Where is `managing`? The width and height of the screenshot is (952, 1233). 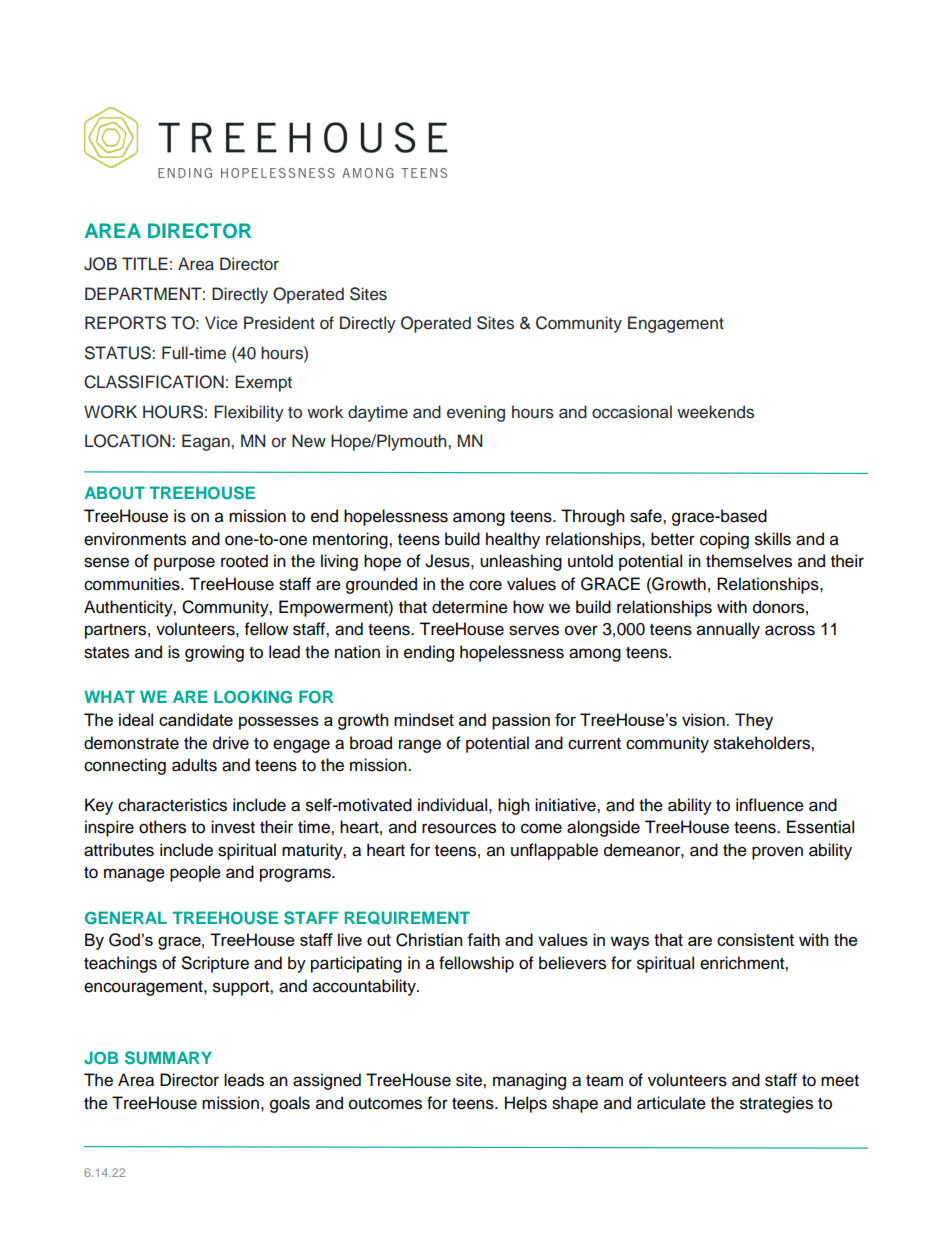
managing is located at coordinates (529, 1081).
